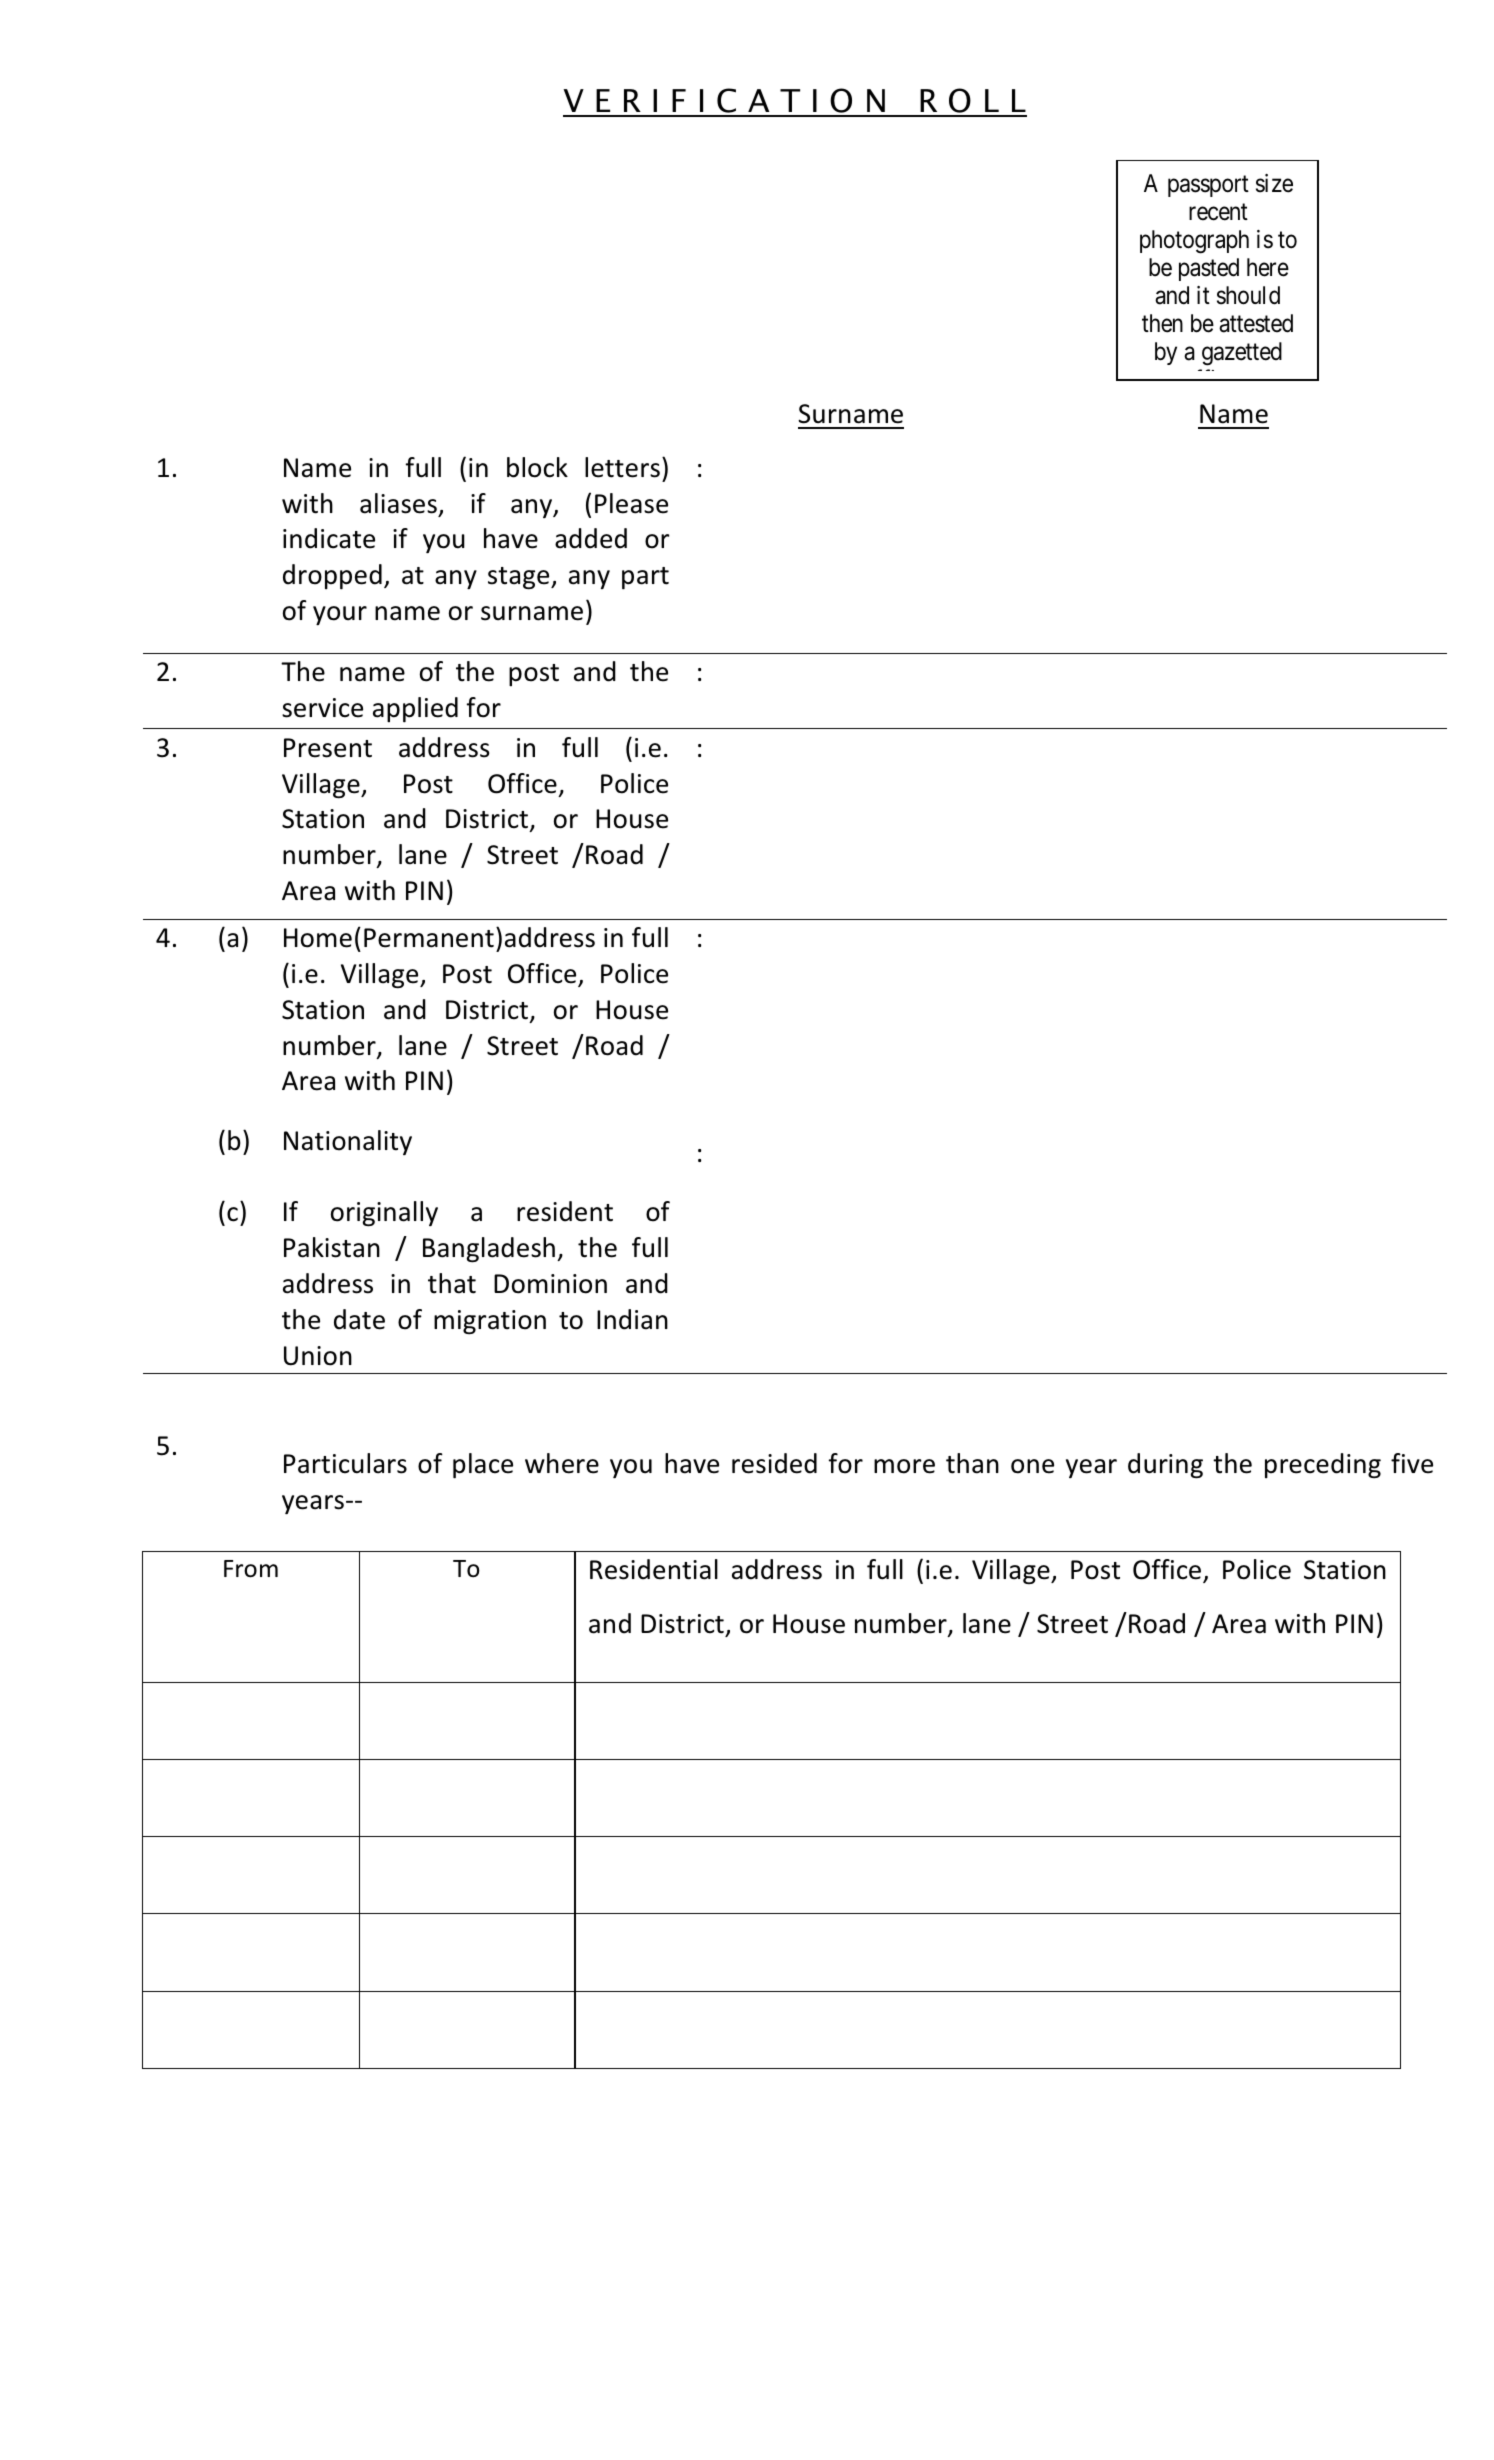 Image resolution: width=1494 pixels, height=2460 pixels. What do you see at coordinates (348, 1142) in the page?
I see `Nationality` at bounding box center [348, 1142].
